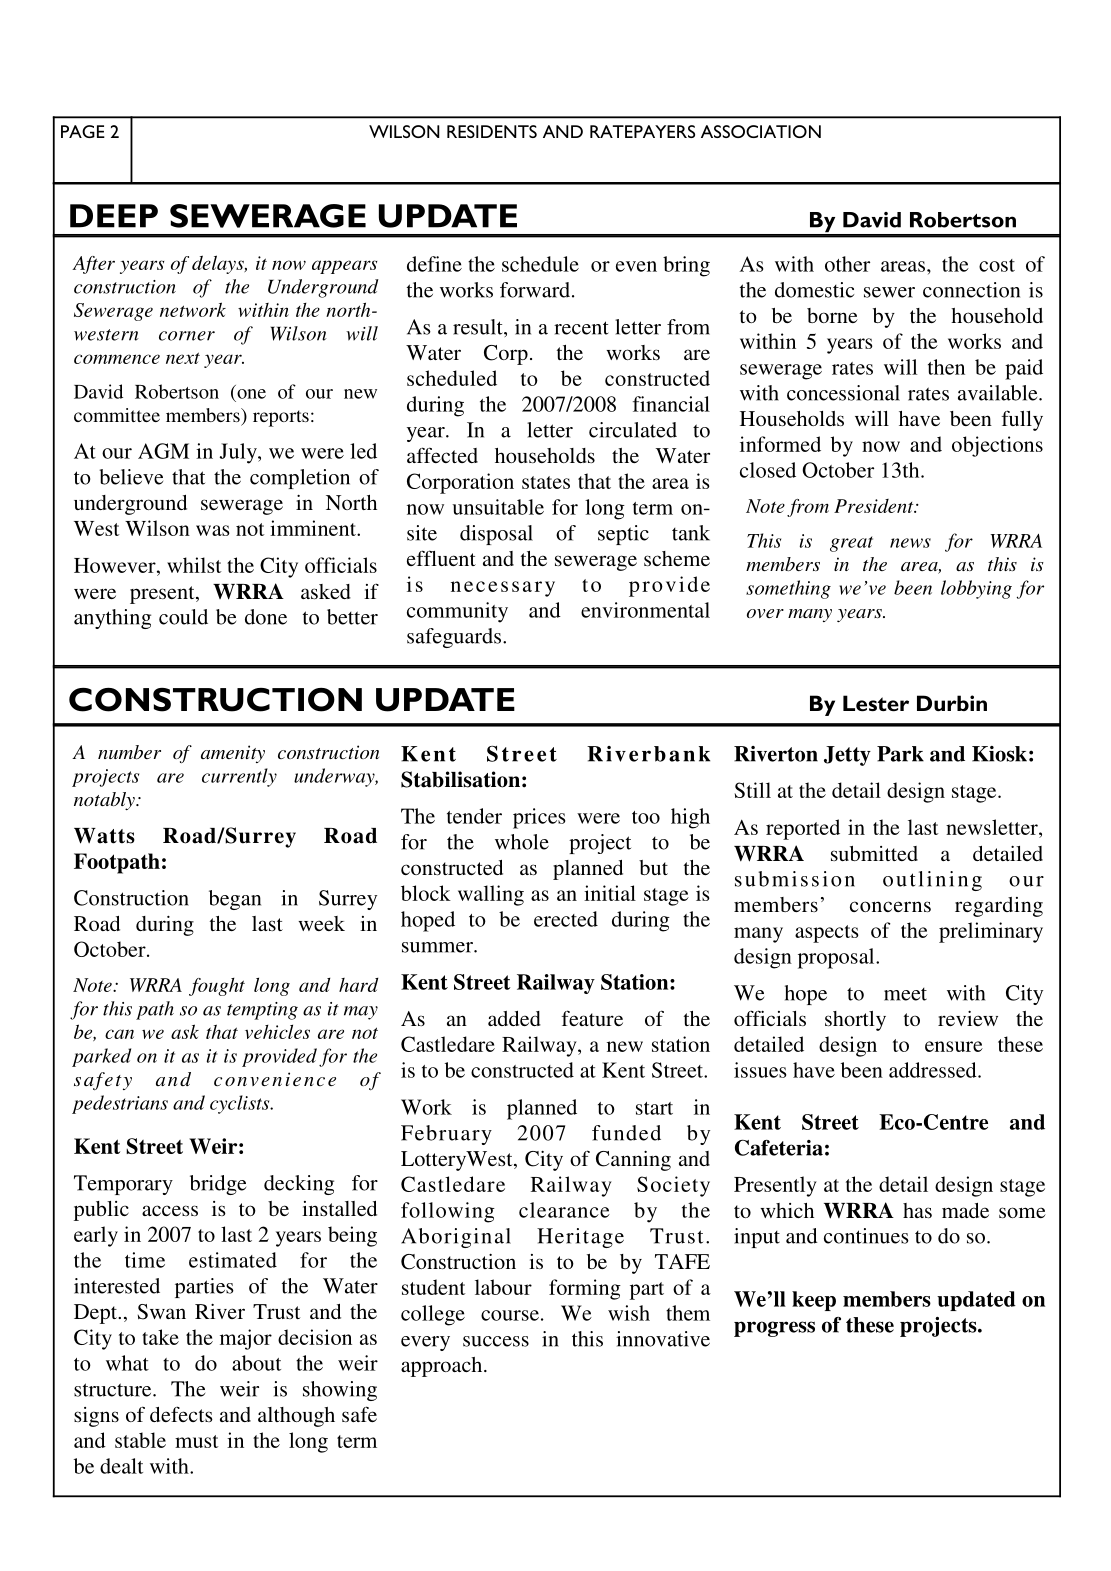 This screenshot has height=1571, width=1111. Describe the element at coordinates (946, 367) in the screenshot. I see `then` at that location.
